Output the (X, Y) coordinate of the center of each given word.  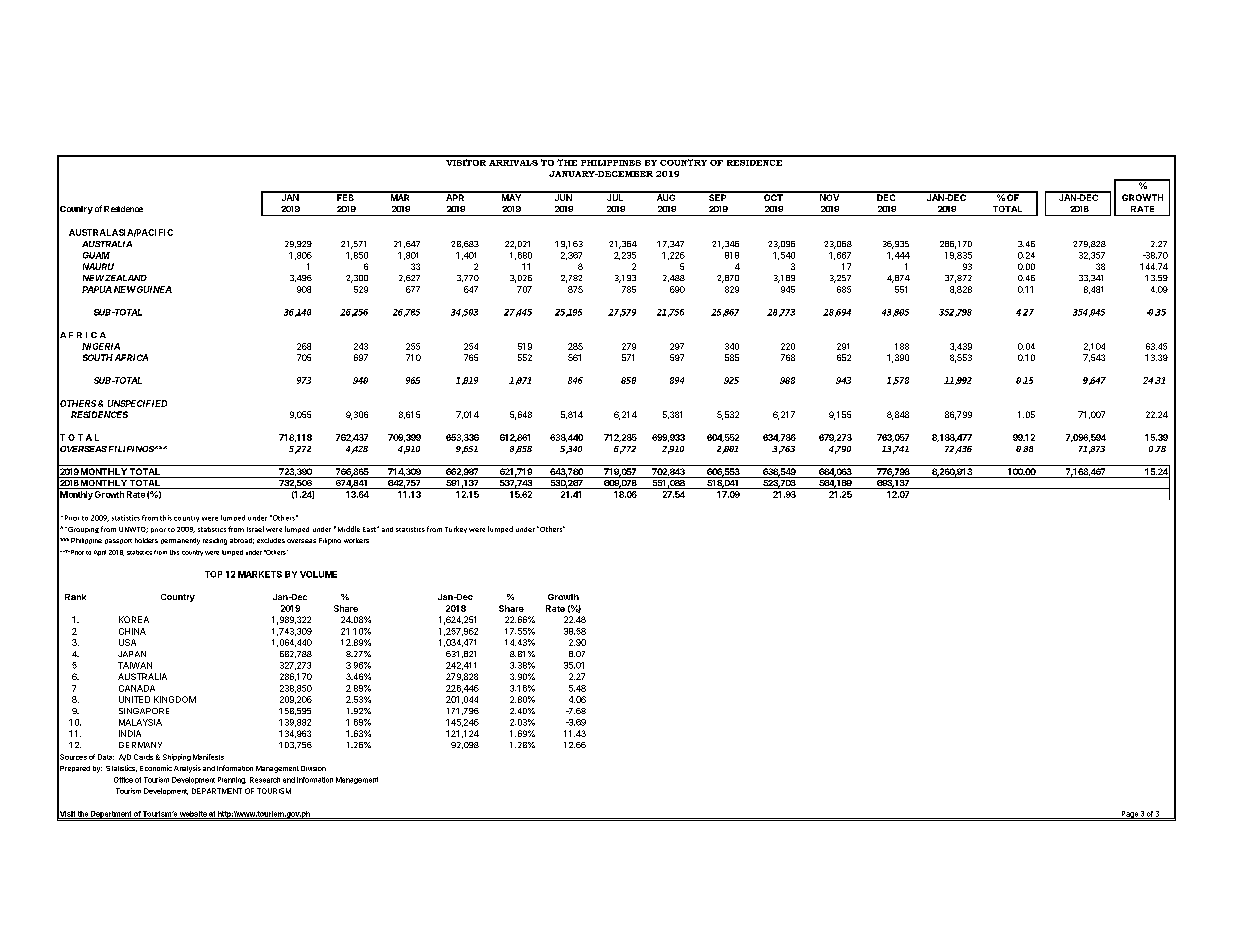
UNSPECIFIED (137, 403)
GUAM (96, 255)
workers (356, 540)
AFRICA (131, 357)
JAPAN (132, 654)
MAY (511, 196)
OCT (773, 196)
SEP (718, 196)
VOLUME (318, 574)
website (193, 815)
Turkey (456, 529)
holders (146, 540)
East (370, 529)
